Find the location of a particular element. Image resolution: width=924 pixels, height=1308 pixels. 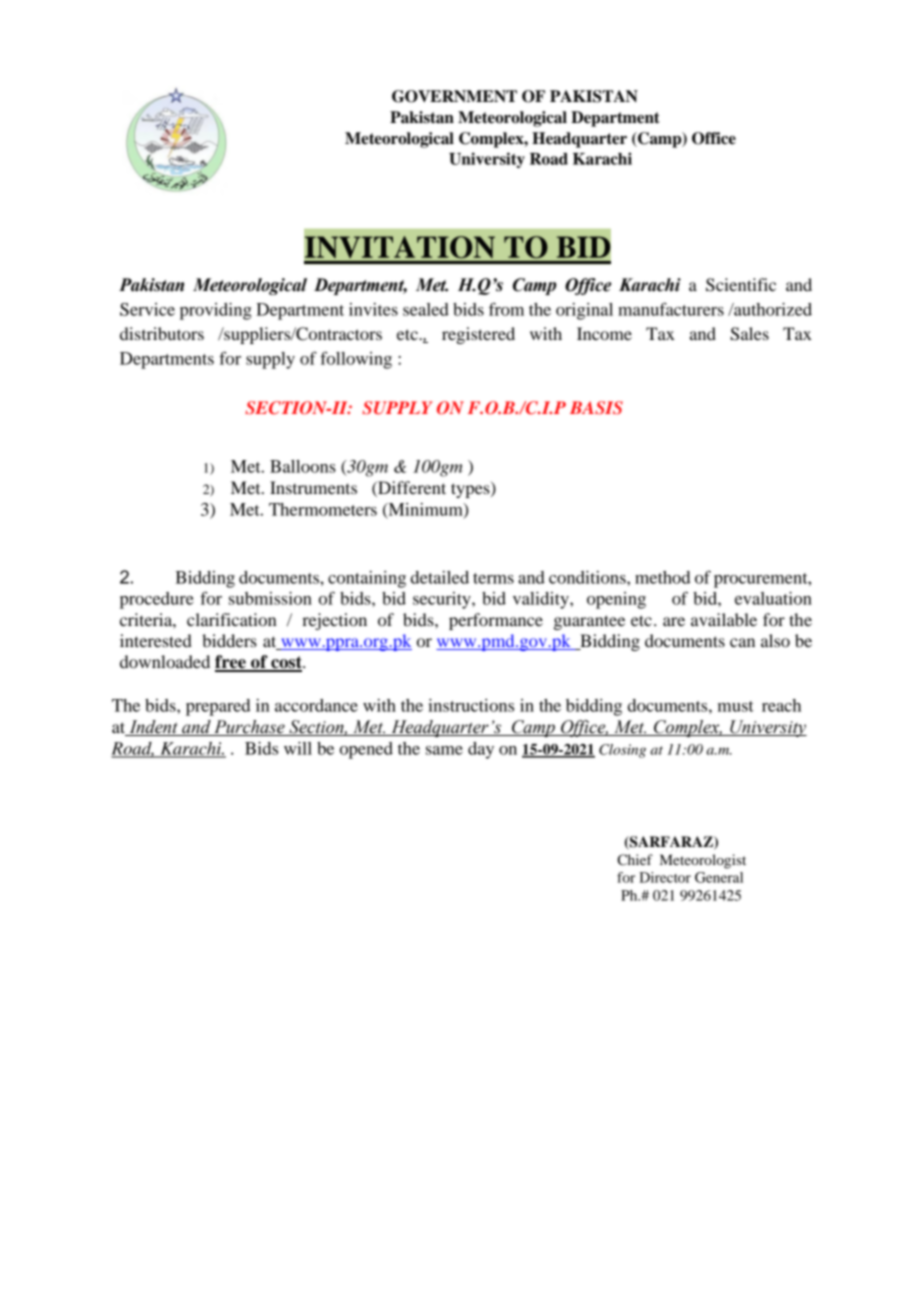

will is located at coordinates (298, 748).
